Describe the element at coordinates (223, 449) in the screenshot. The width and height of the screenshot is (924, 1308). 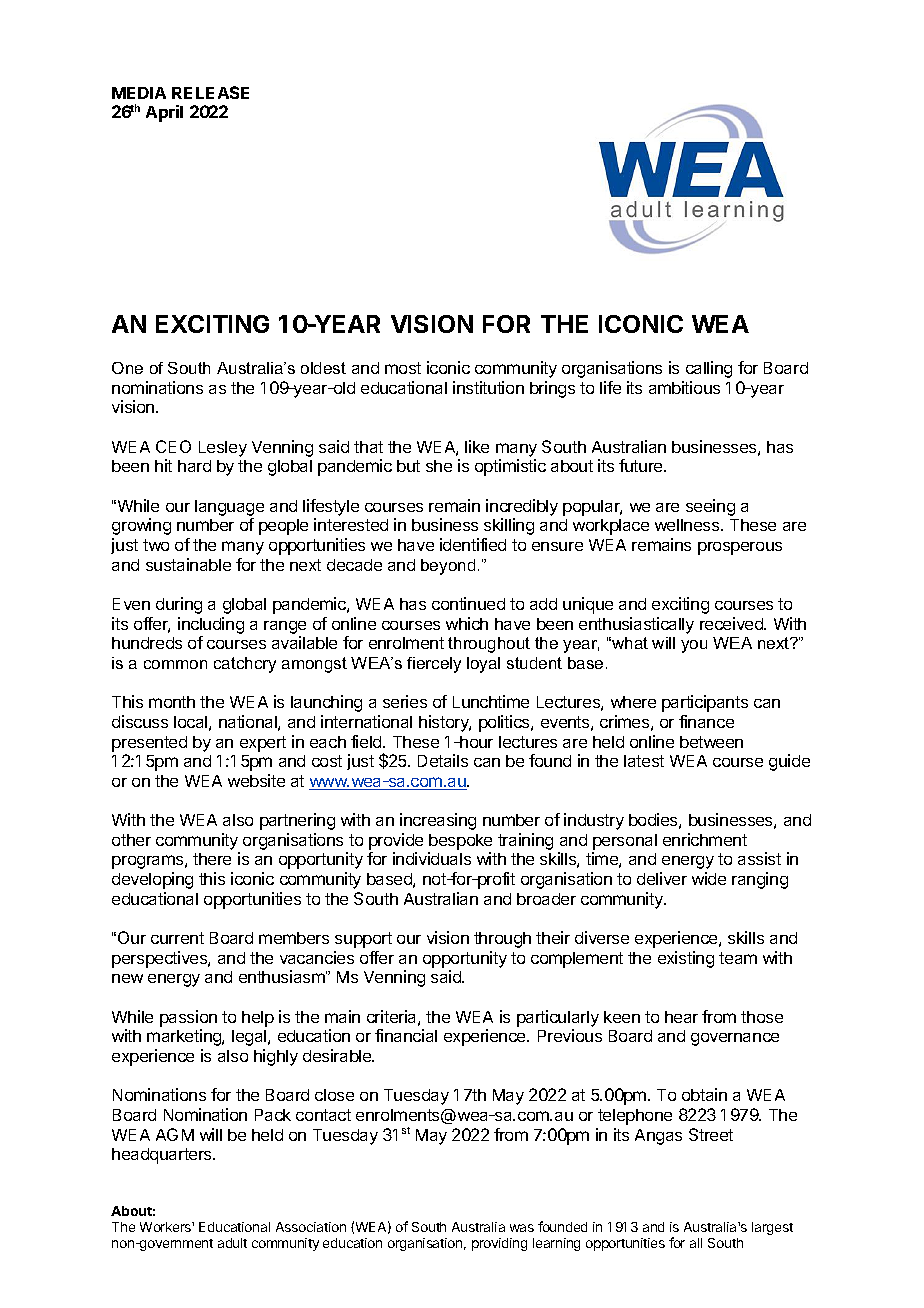
I see `Lesley` at that location.
